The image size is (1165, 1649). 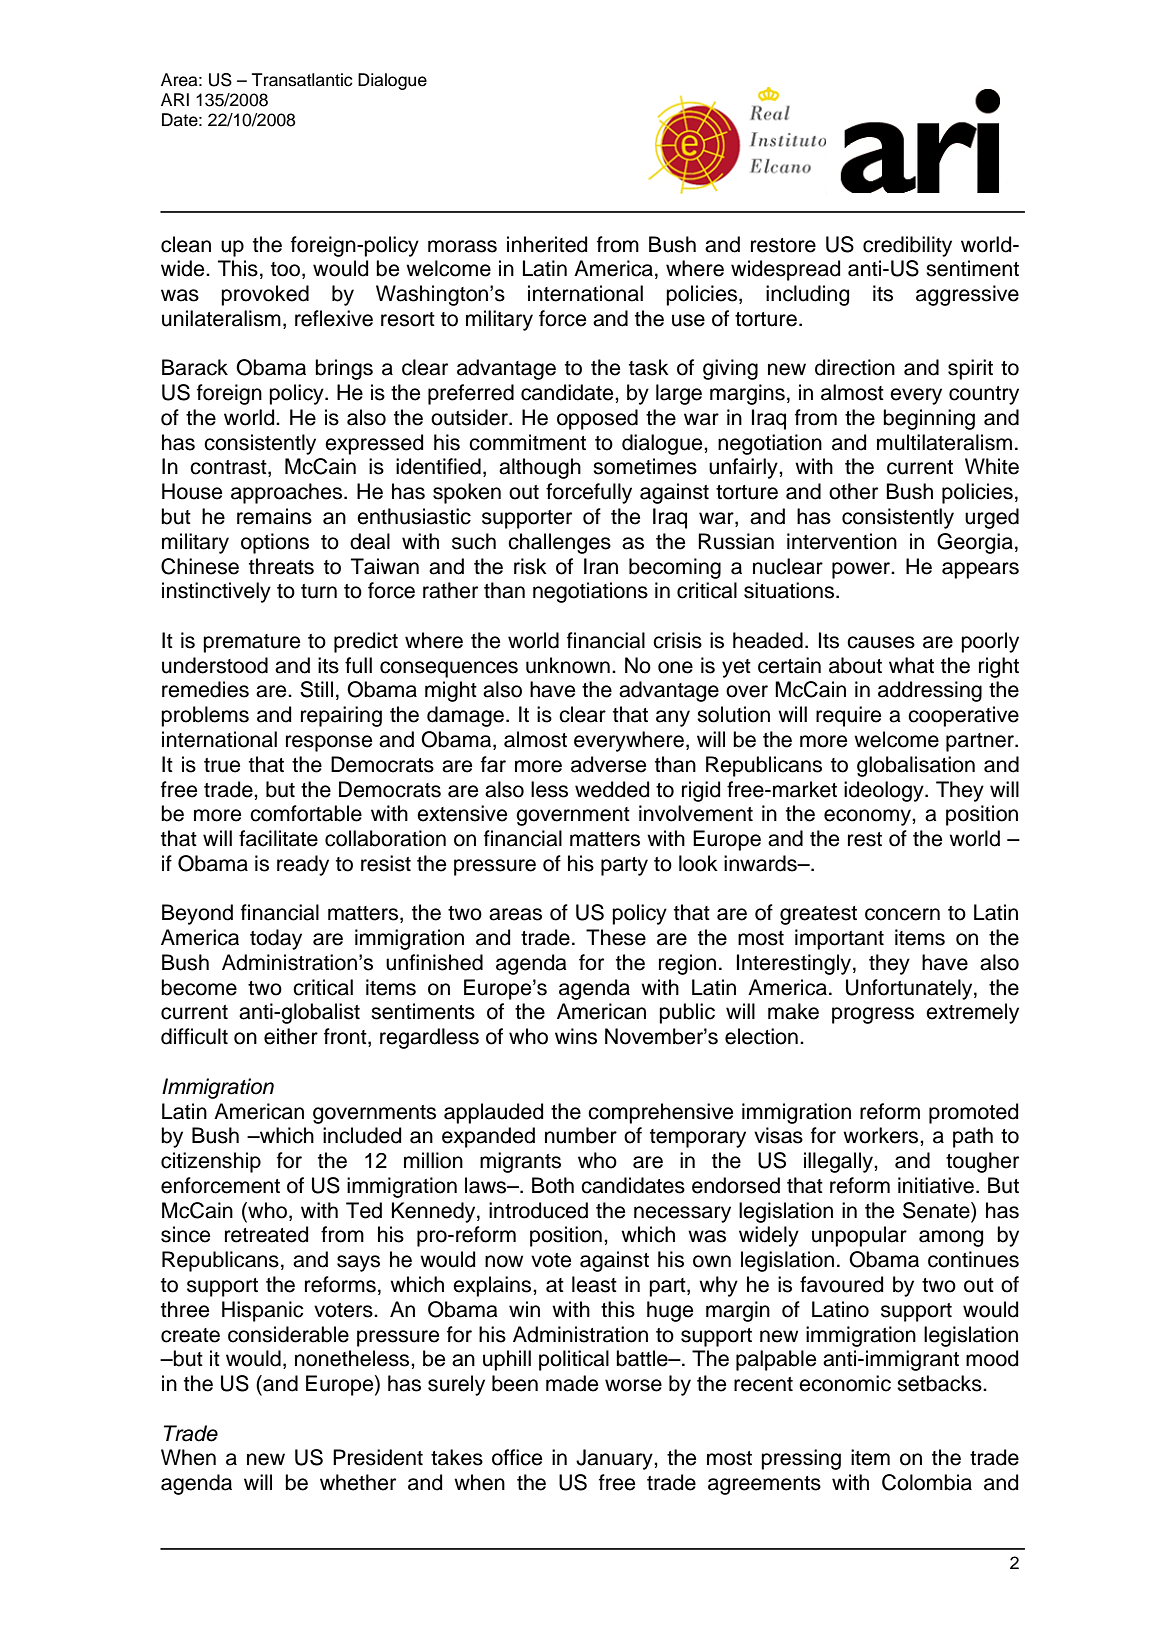 I want to click on ARI, so click(x=175, y=99).
